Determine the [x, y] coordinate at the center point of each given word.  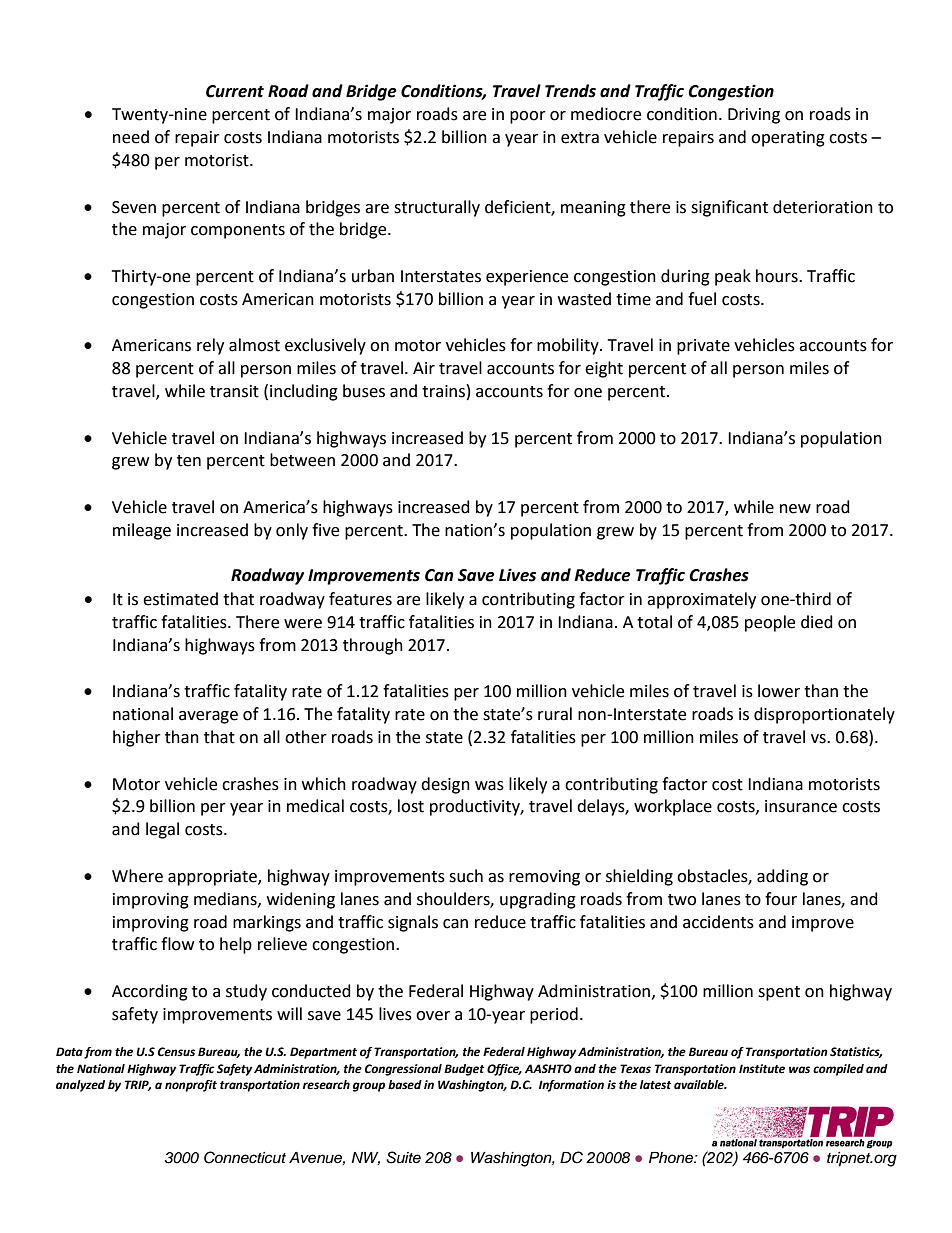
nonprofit [191, 1086]
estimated [180, 599]
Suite [403, 1157]
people [770, 623]
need [131, 137]
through [373, 646]
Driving [754, 116]
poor [528, 117]
